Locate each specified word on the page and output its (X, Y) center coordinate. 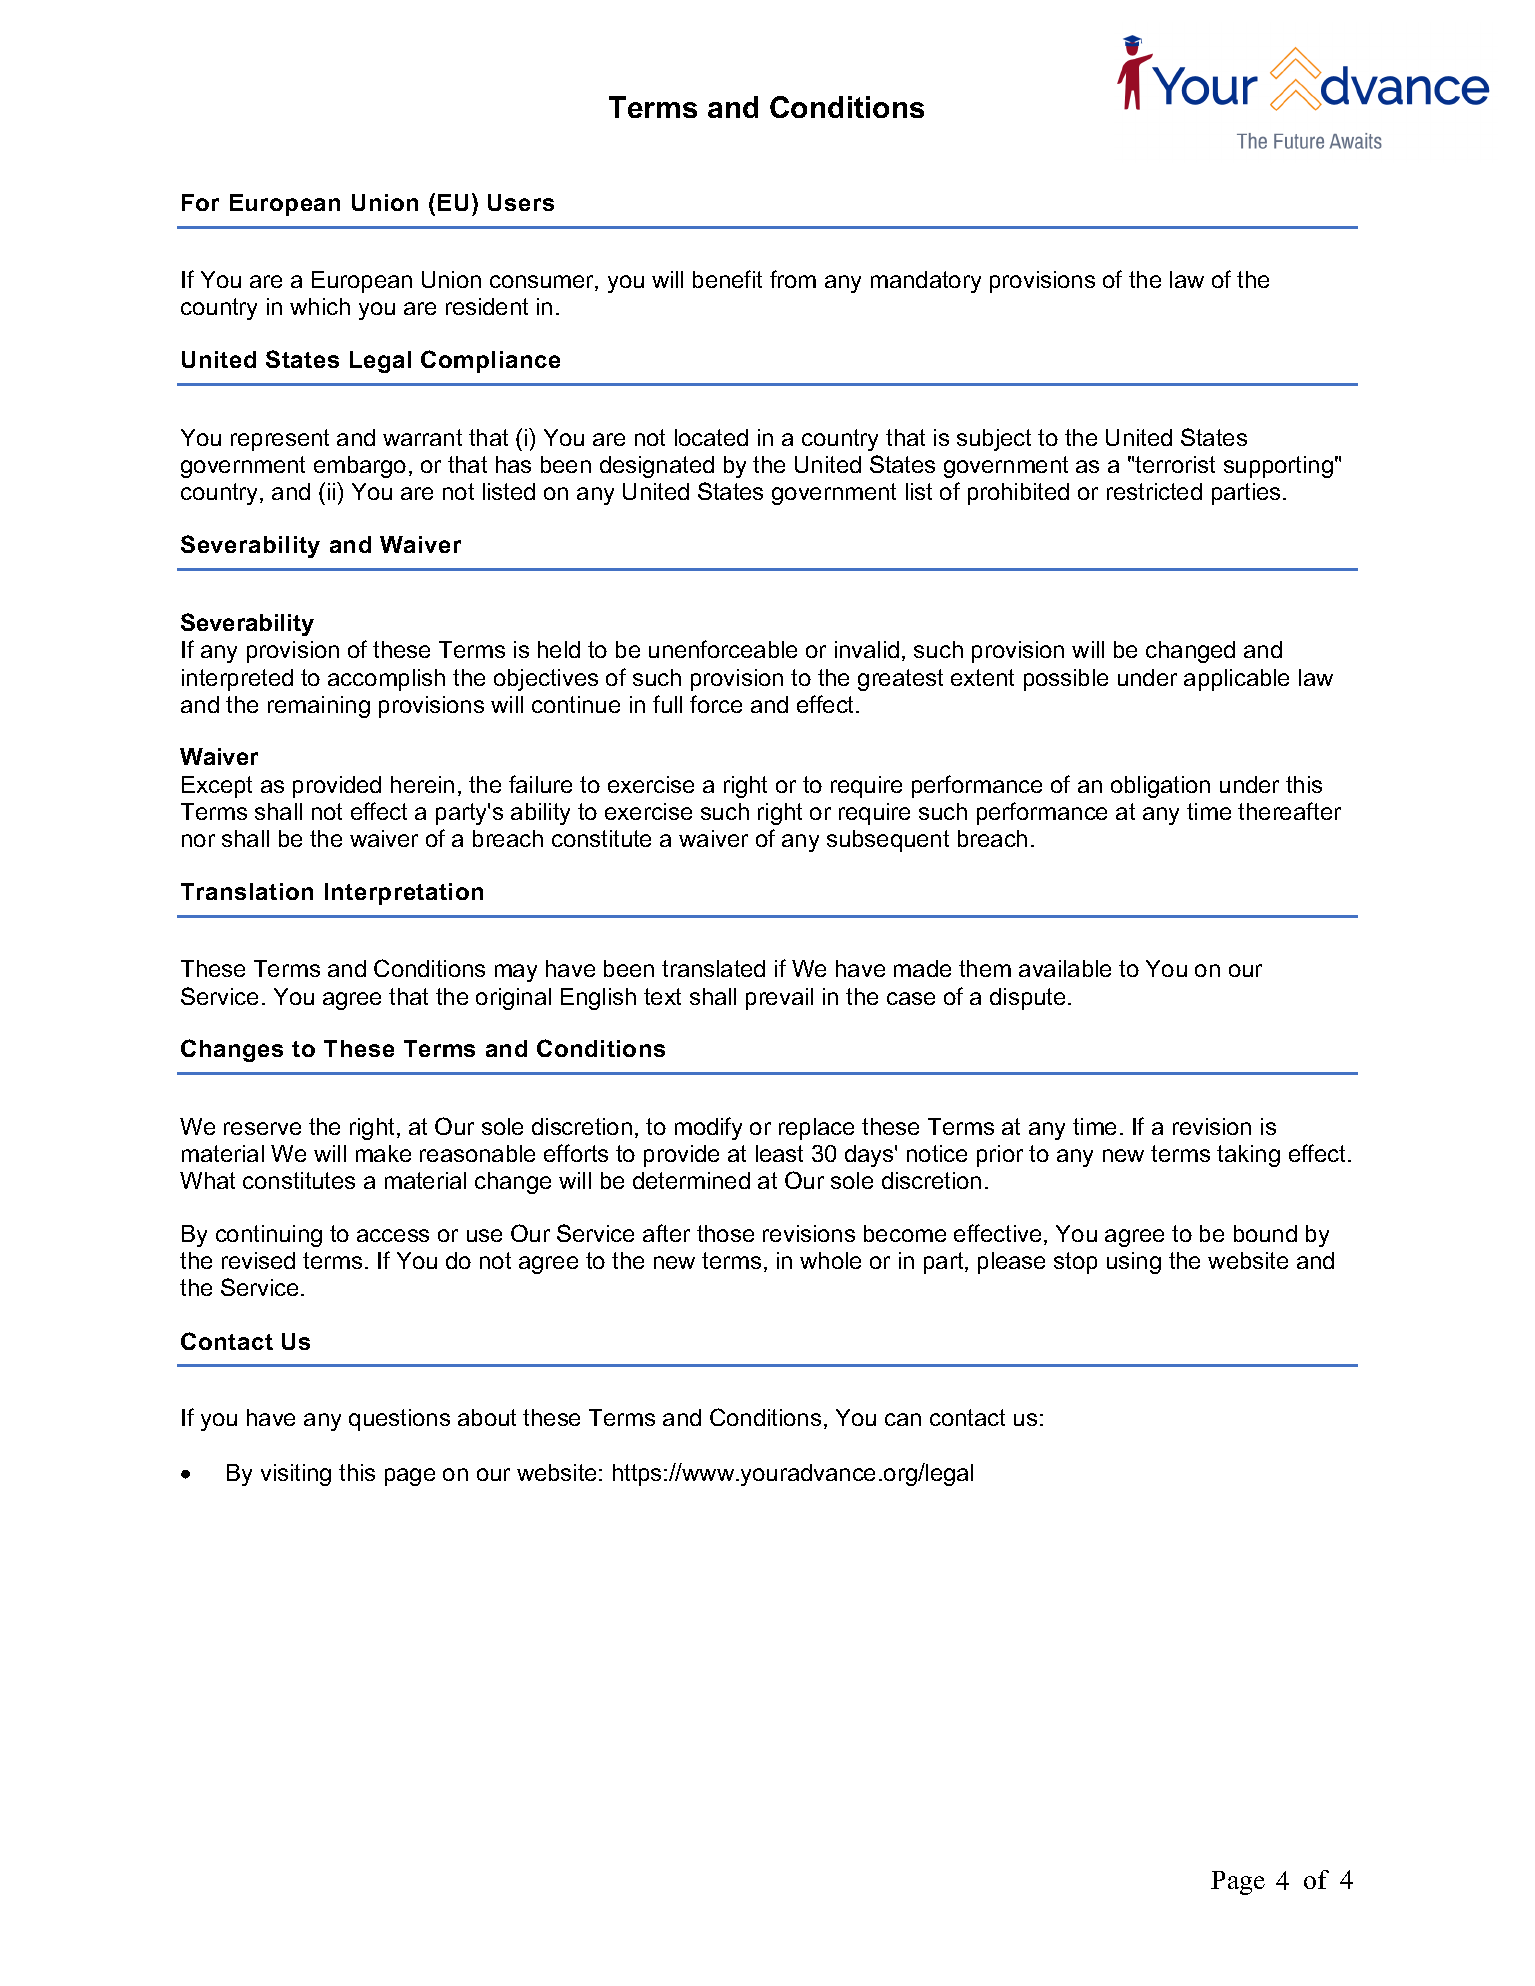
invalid (867, 649)
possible (1066, 680)
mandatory (926, 282)
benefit (727, 279)
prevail (779, 999)
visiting (296, 1475)
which (320, 306)
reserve (262, 1128)
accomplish (386, 680)
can (903, 1419)
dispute (1027, 999)
